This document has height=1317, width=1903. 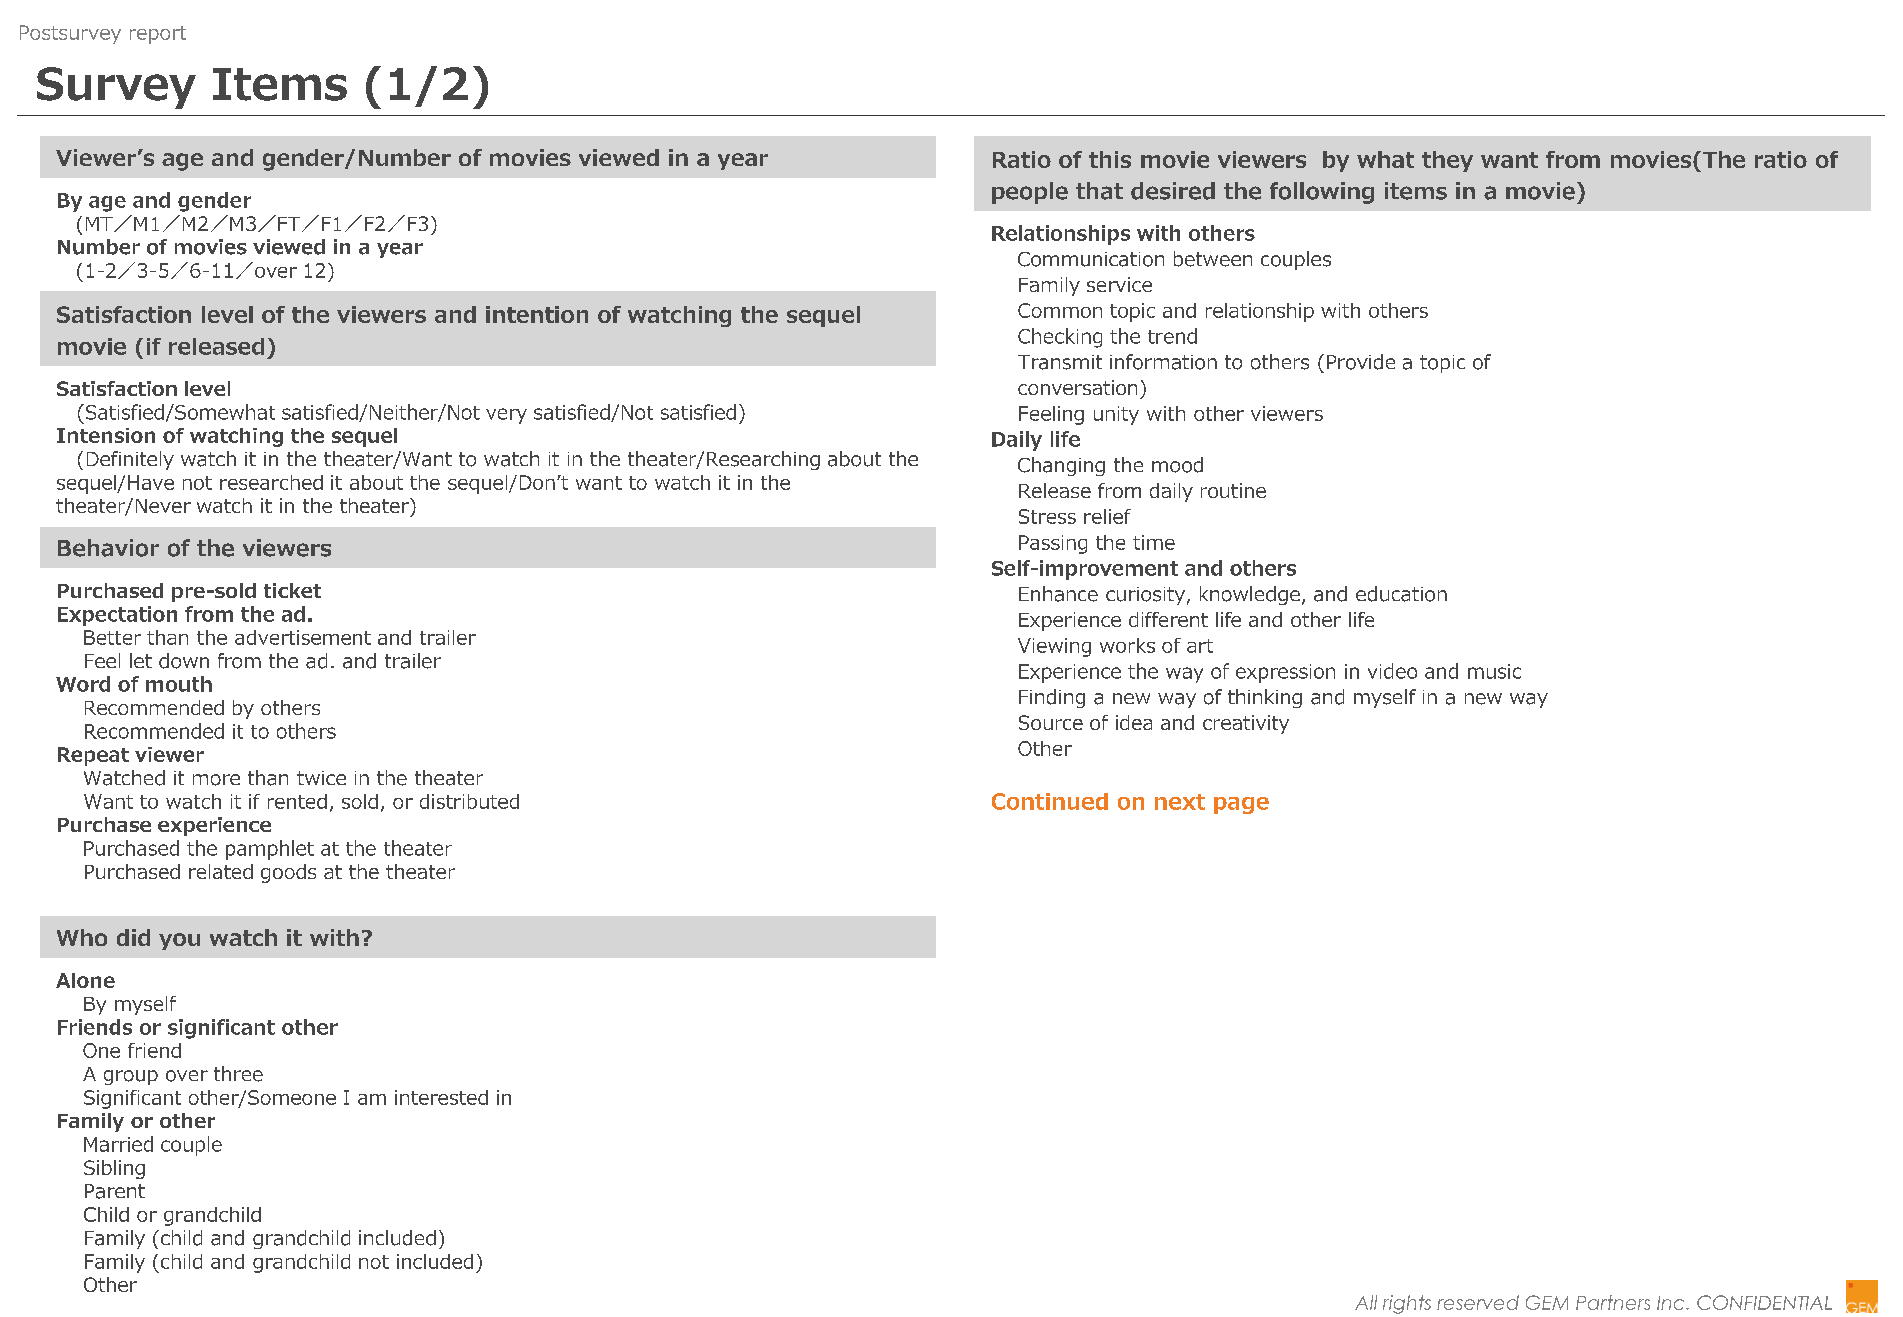 What do you see at coordinates (158, 35) in the document?
I see `report` at bounding box center [158, 35].
